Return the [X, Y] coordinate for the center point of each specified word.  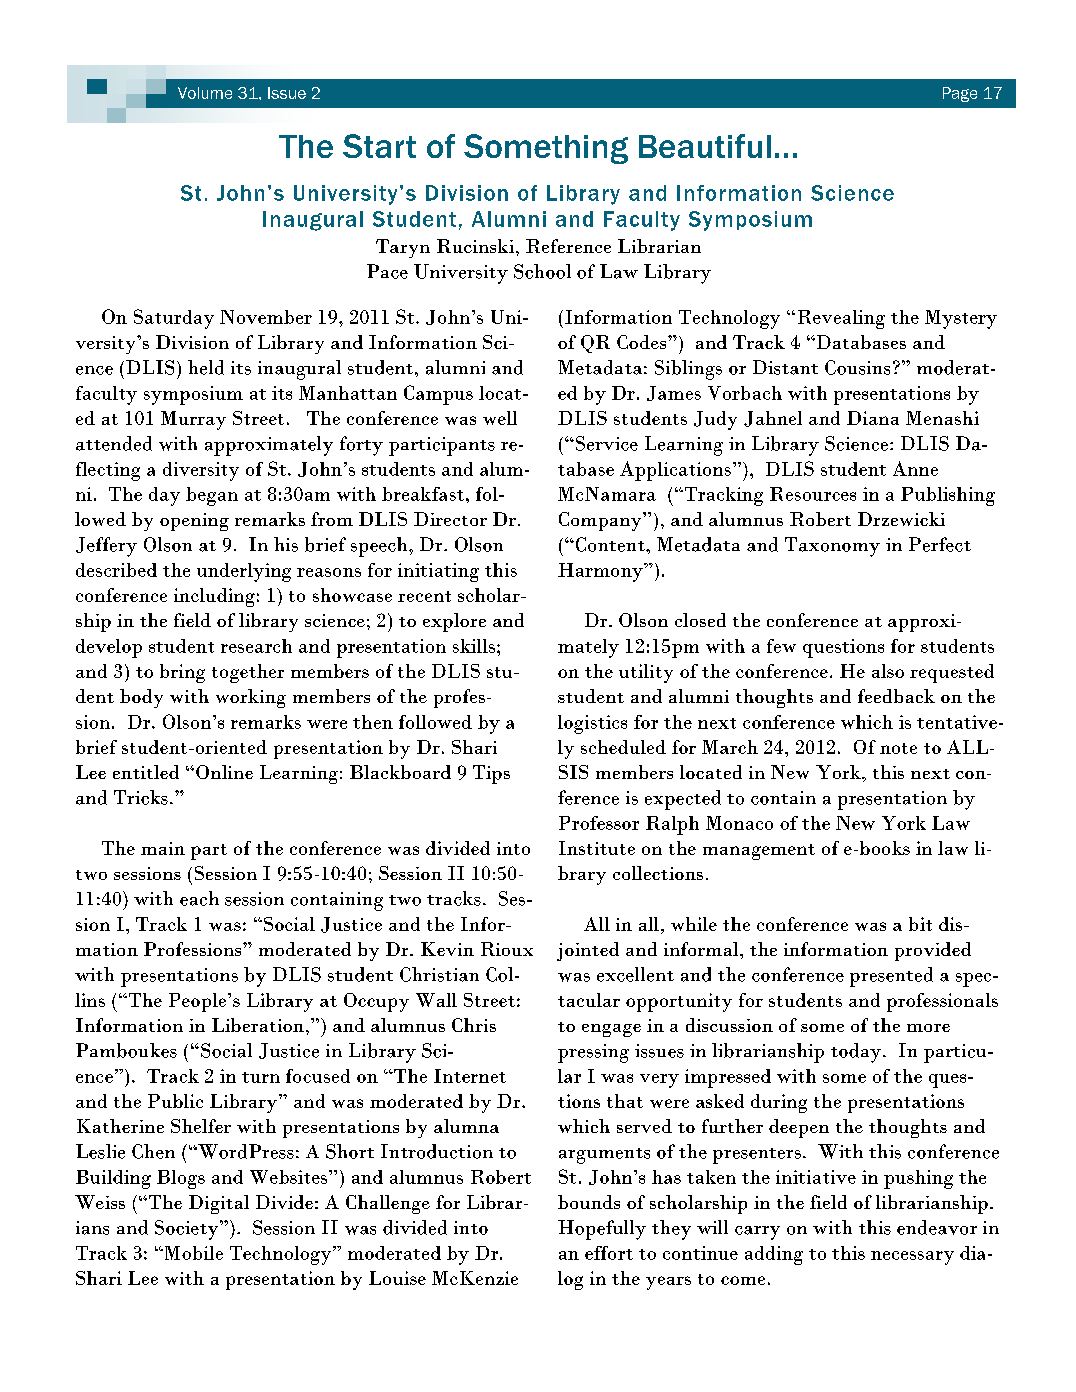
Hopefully [602, 1230]
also [888, 671]
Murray [193, 420]
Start [379, 146]
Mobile [192, 1253]
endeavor [937, 1227]
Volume [205, 93]
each [199, 898]
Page [960, 94]
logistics [592, 724]
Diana [873, 418]
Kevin [447, 949]
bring [182, 673]
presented [891, 977]
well [500, 418]
